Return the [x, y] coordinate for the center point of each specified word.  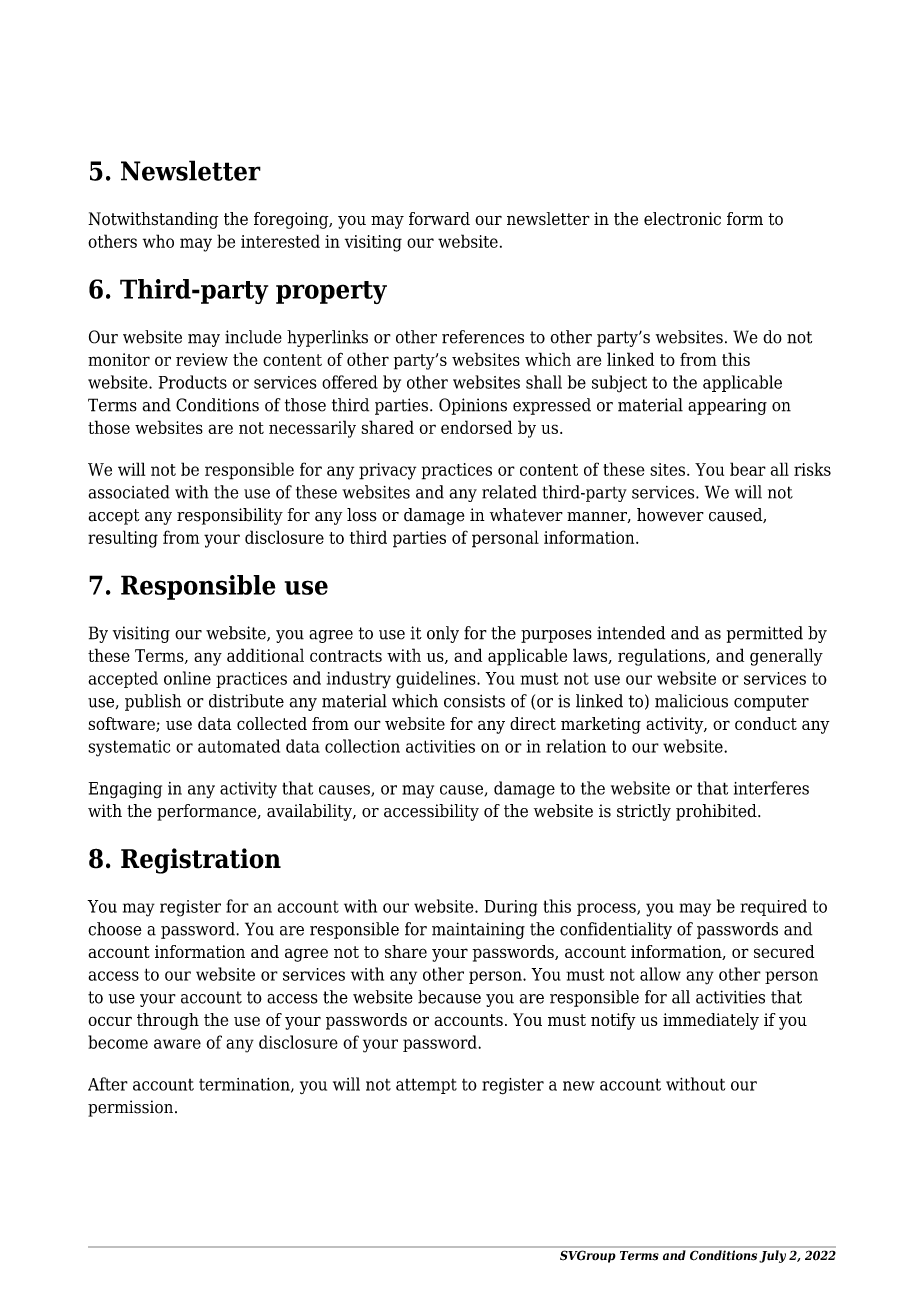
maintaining [478, 930]
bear [748, 469]
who [158, 241]
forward [439, 219]
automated [239, 746]
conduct [766, 723]
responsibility [230, 516]
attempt [426, 1086]
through [168, 1021]
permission [132, 1108]
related [509, 492]
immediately [711, 1021]
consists [474, 701]
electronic [682, 219]
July [773, 1256]
